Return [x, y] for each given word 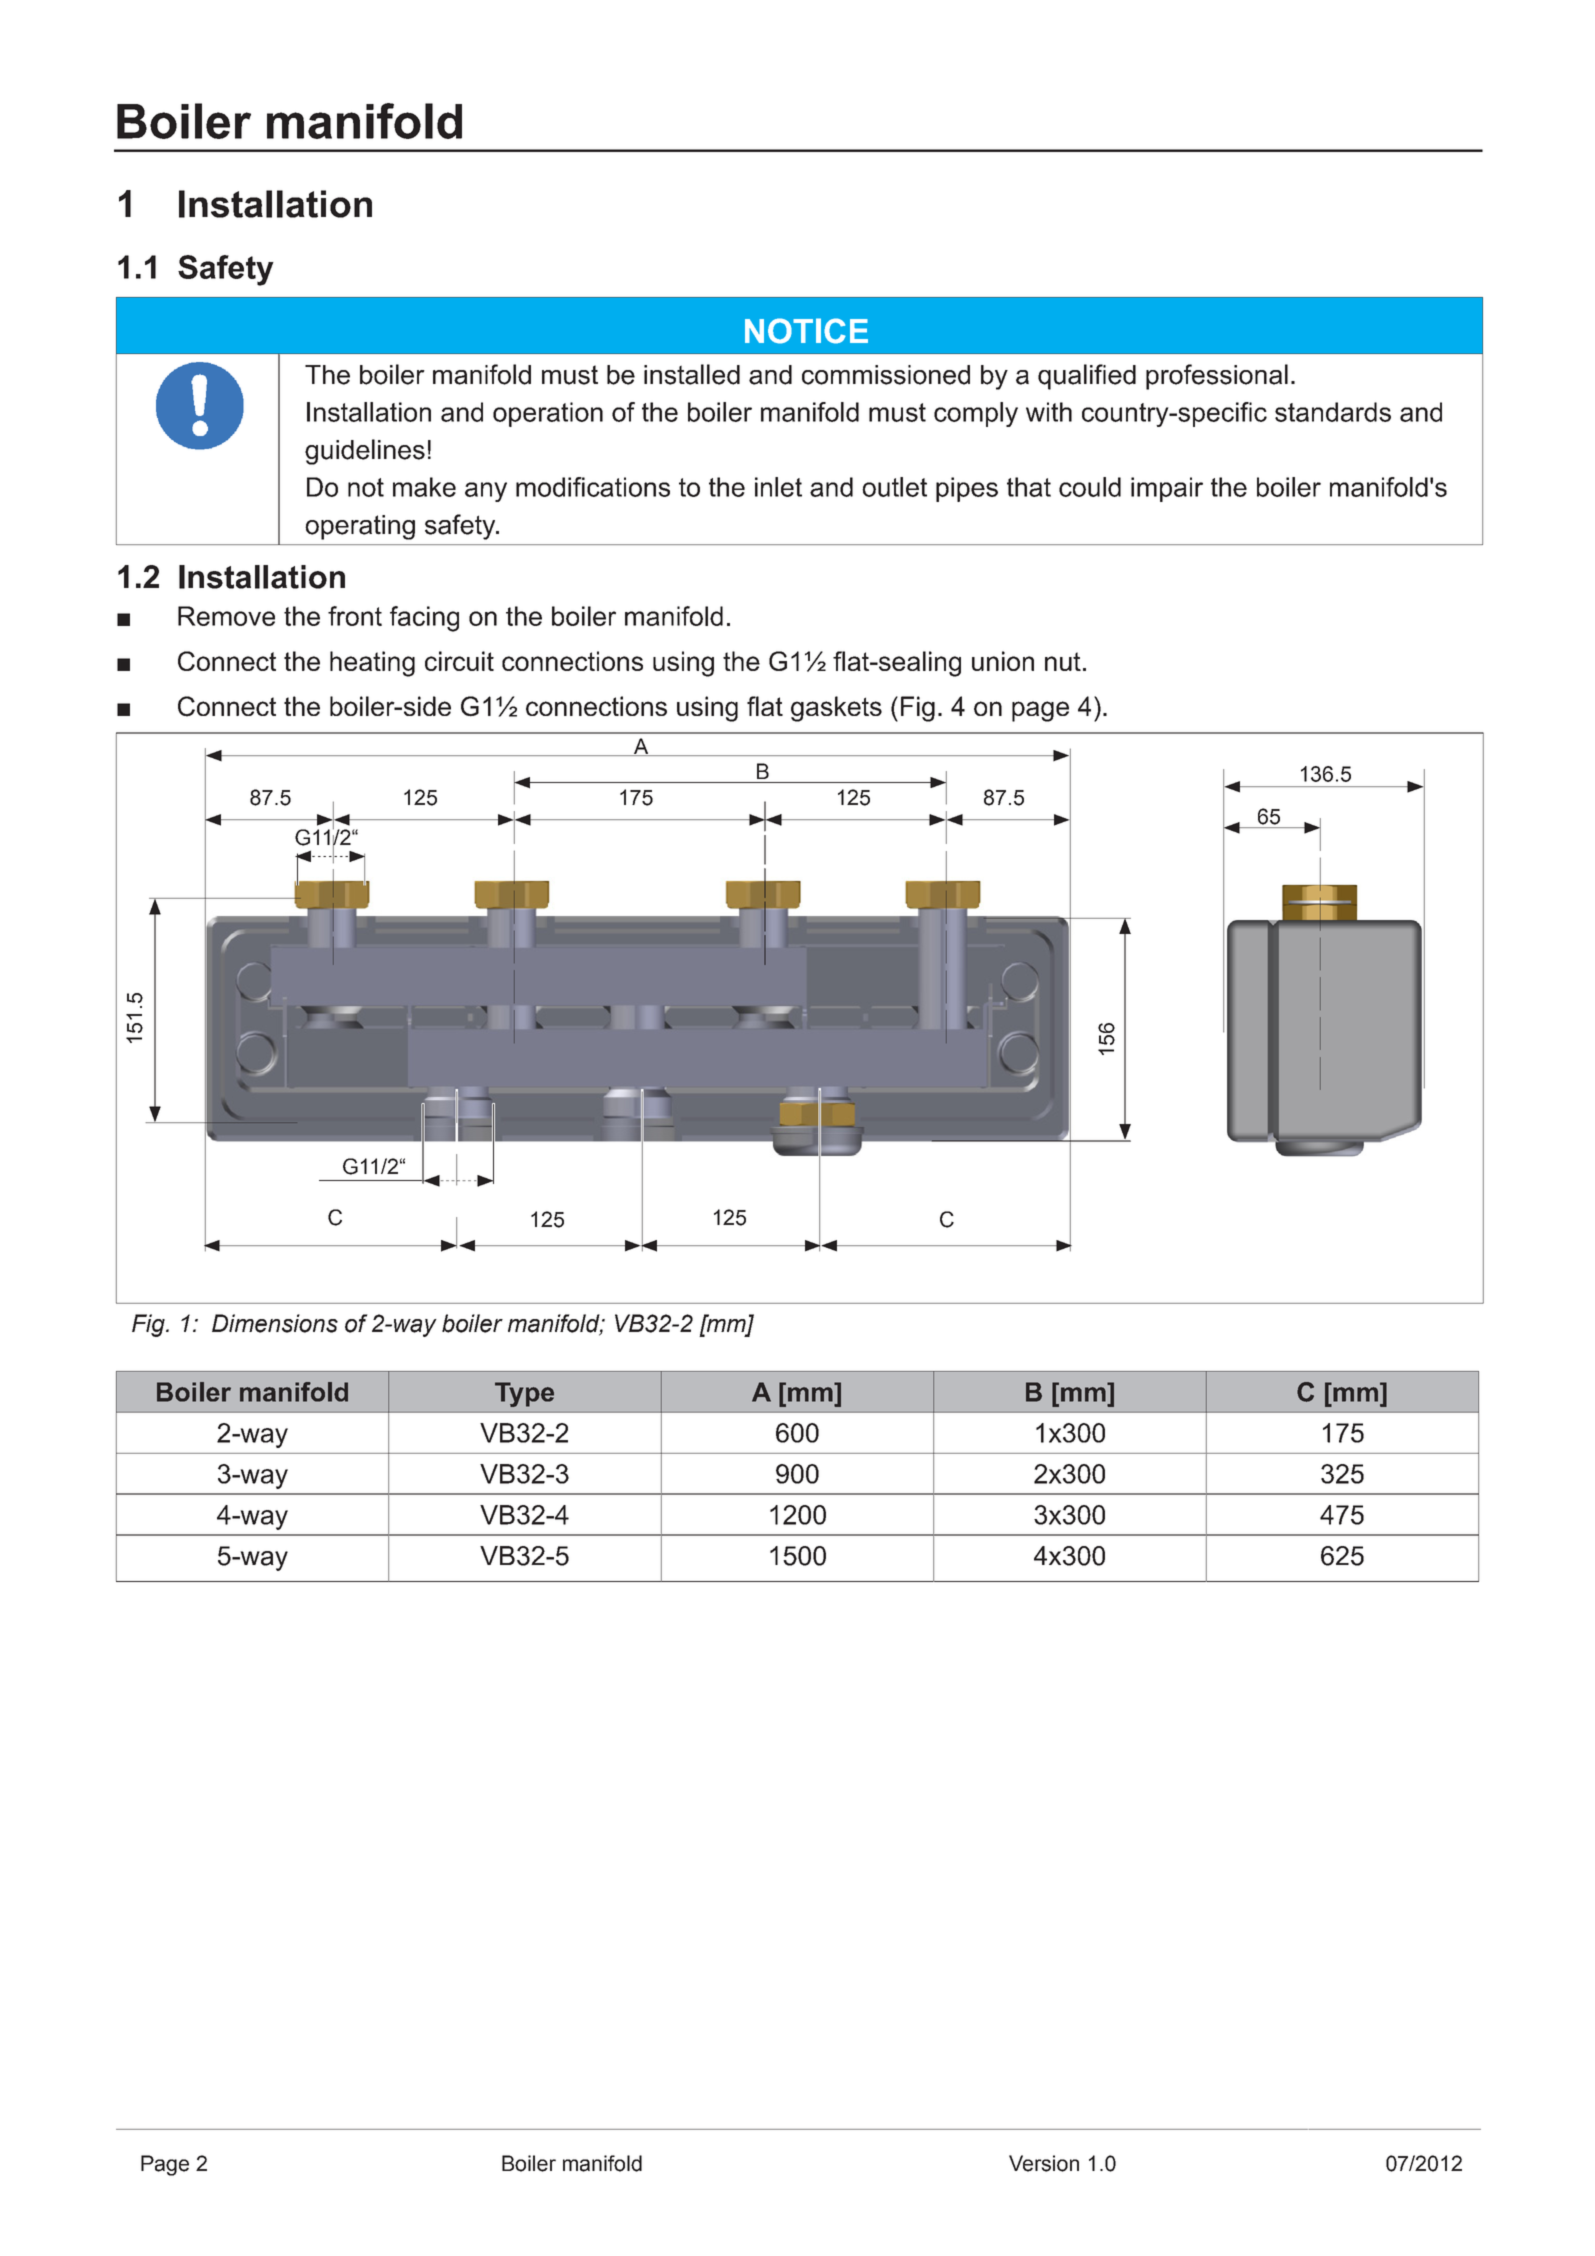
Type [524, 1394]
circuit [459, 661]
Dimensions [275, 1323]
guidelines [365, 452]
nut [1063, 661]
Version [1044, 2163]
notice [806, 331]
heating [372, 664]
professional [1217, 377]
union [1003, 661]
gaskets [836, 709]
